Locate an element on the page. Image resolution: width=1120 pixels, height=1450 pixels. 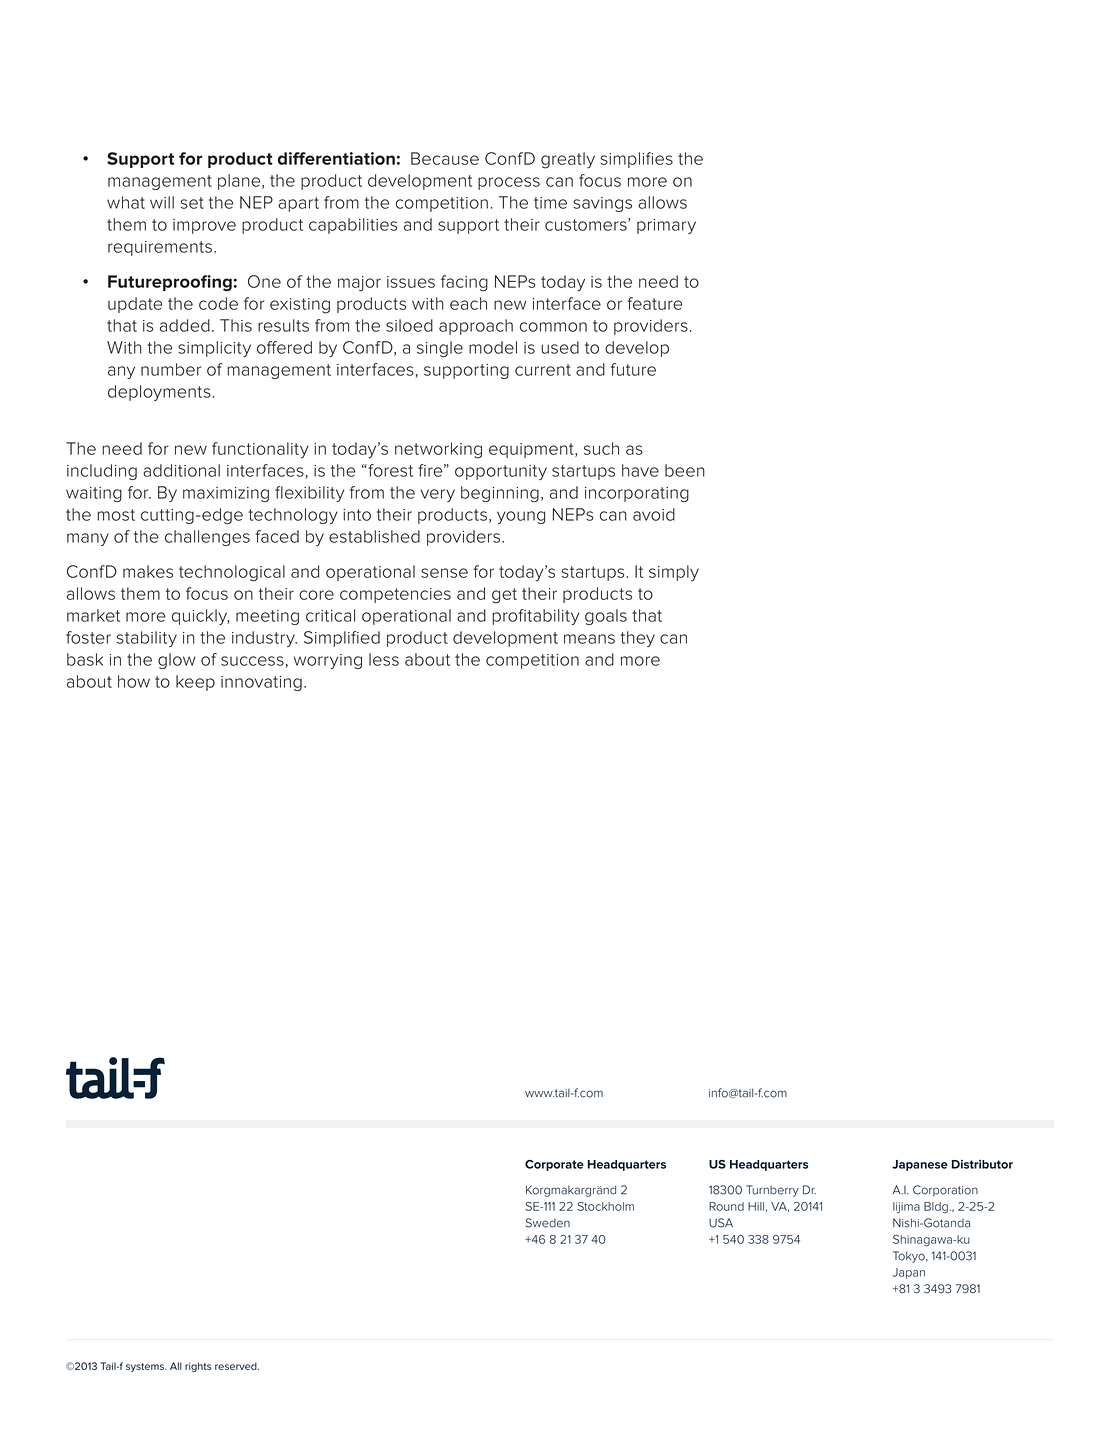
they is located at coordinates (637, 639).
